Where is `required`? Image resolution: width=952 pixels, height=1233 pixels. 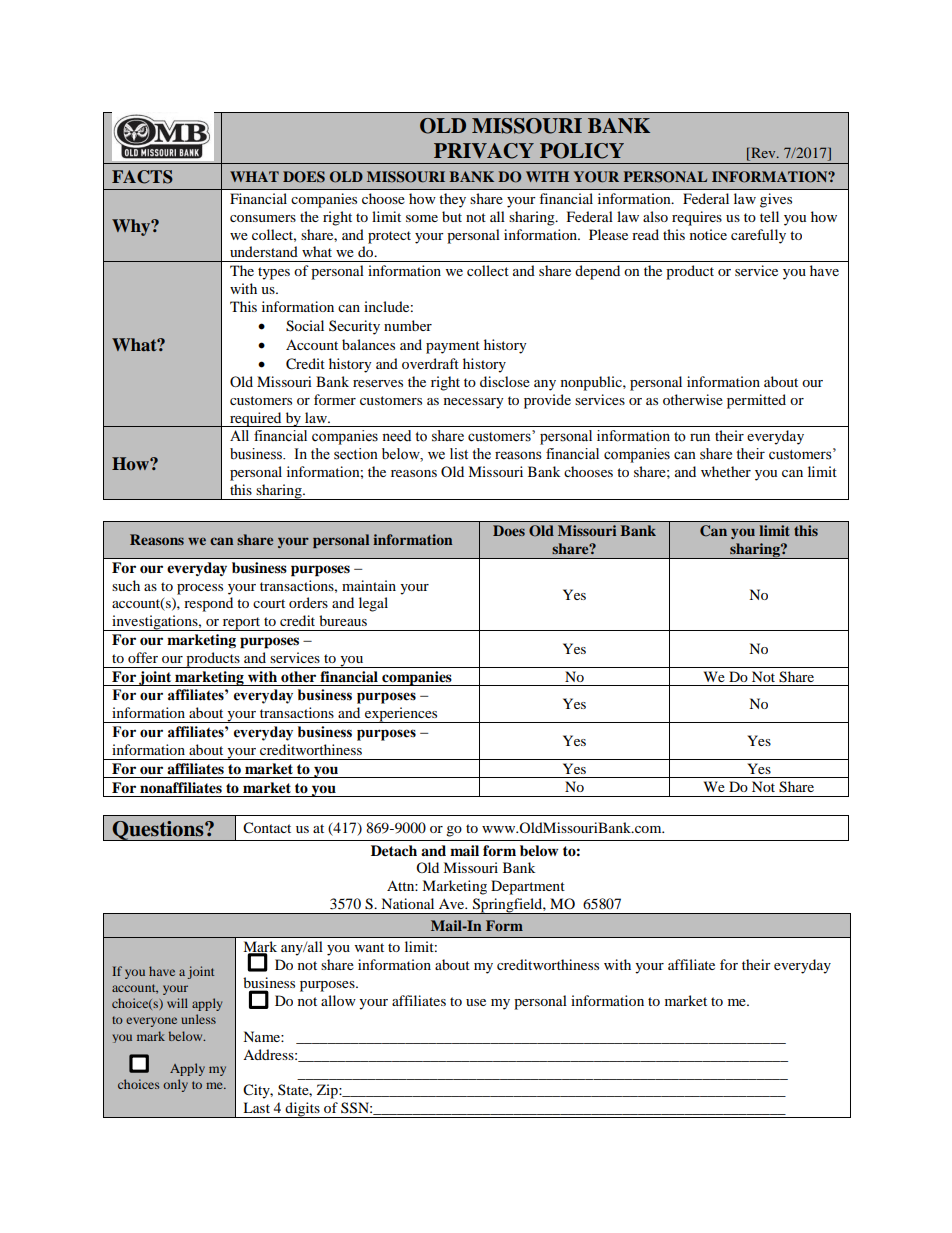
required is located at coordinates (256, 419).
